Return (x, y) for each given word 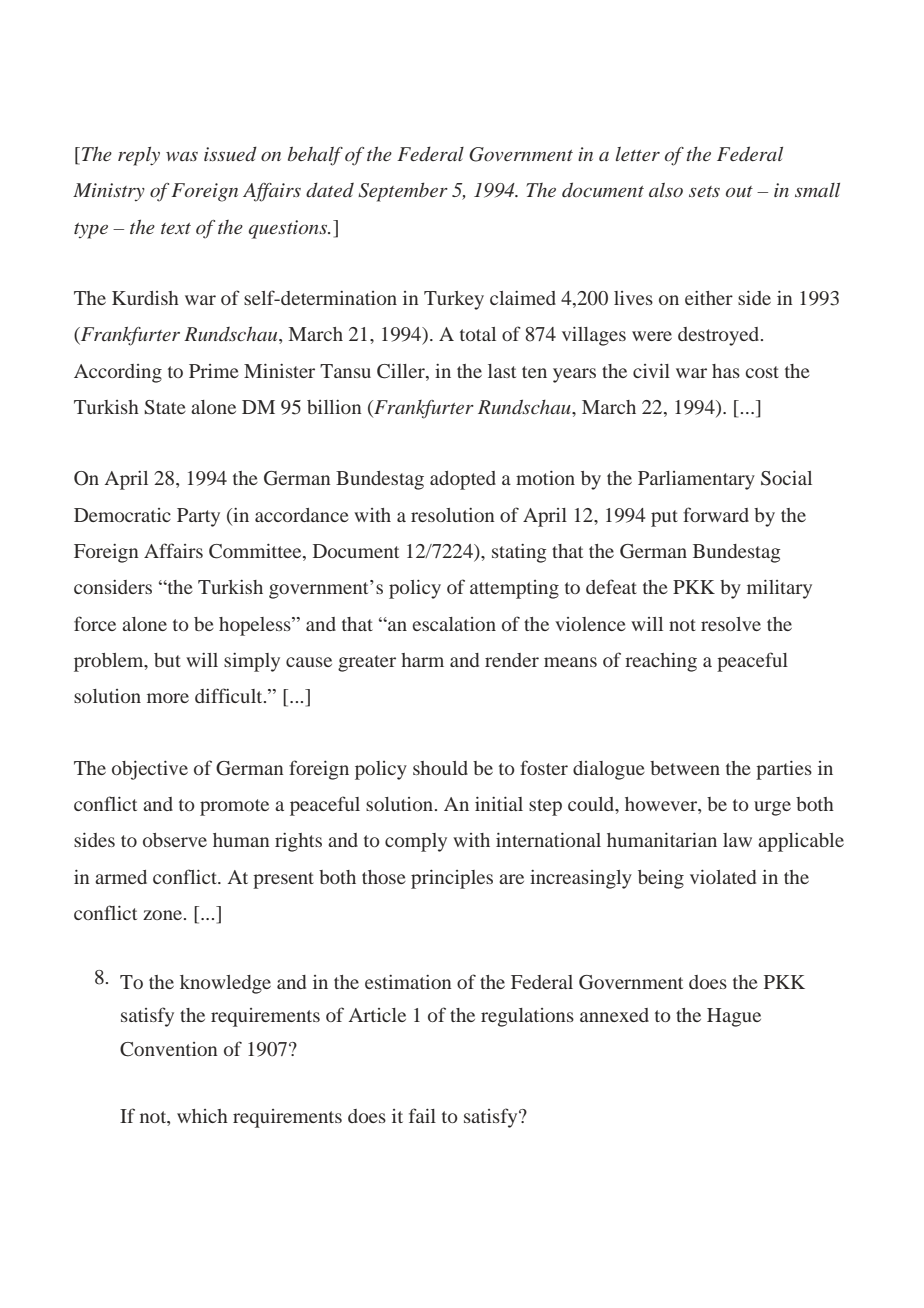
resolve (731, 624)
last (502, 371)
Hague (734, 1017)
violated (723, 876)
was (182, 156)
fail (422, 1115)
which (202, 1116)
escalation (454, 624)
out (739, 191)
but (167, 660)
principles (452, 879)
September (403, 192)
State (165, 407)
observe (175, 840)
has (726, 371)
